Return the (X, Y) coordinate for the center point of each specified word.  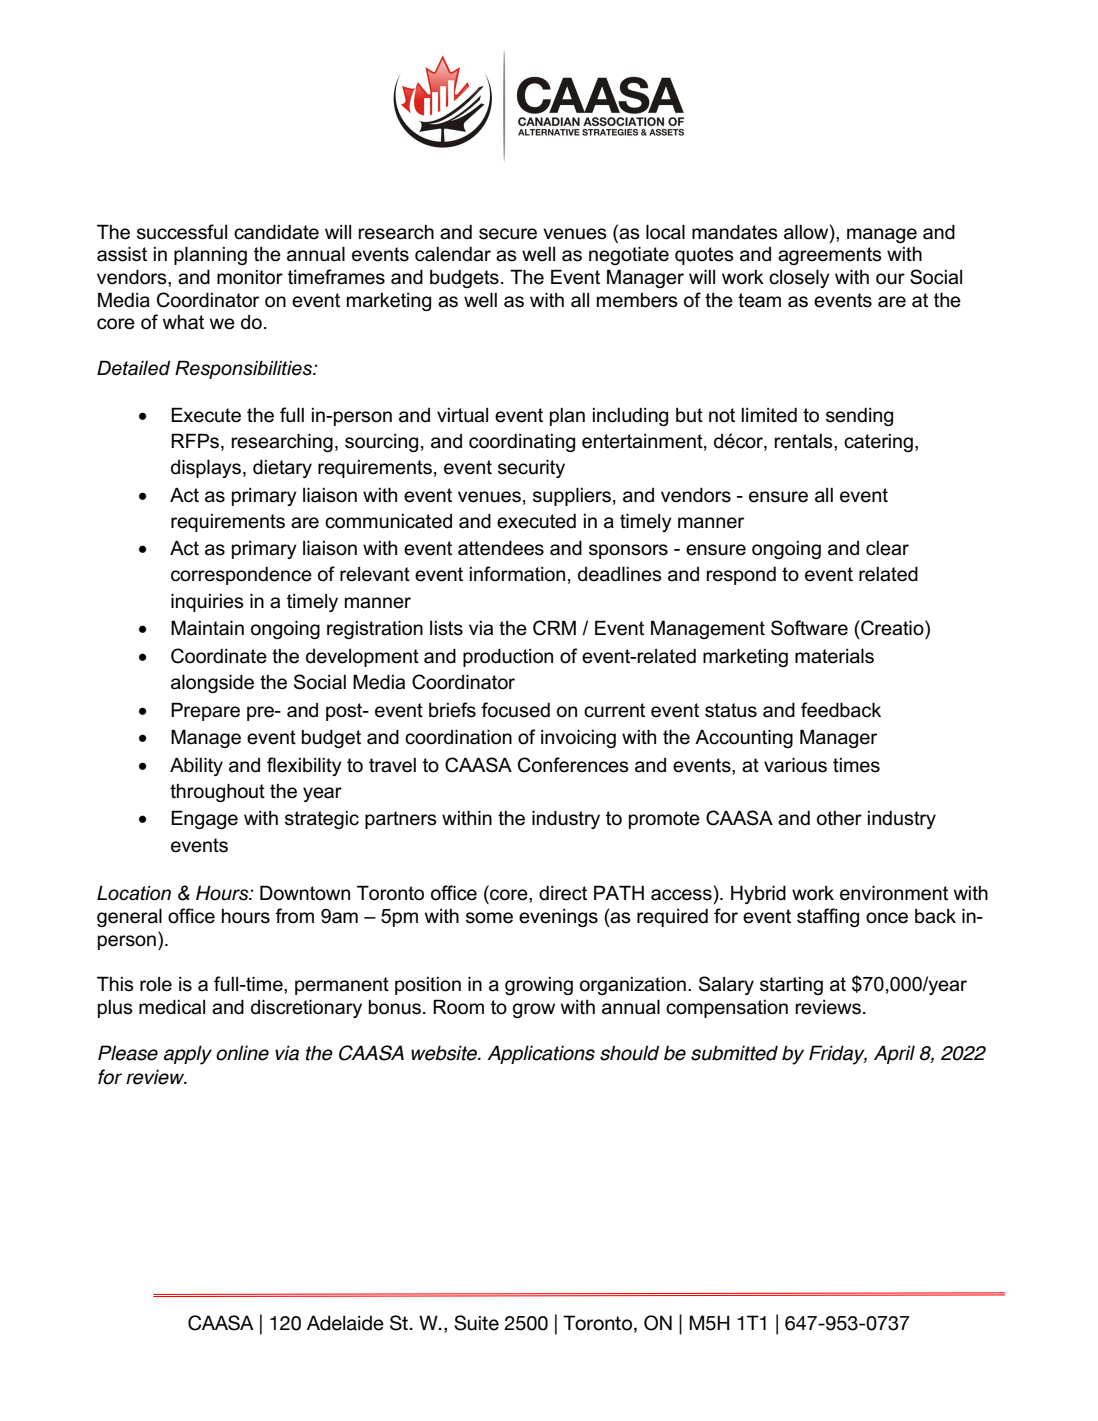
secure (508, 234)
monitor (250, 277)
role (156, 984)
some (489, 918)
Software (809, 628)
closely (799, 278)
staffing (828, 917)
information (517, 574)
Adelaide (345, 1323)
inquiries (207, 602)
